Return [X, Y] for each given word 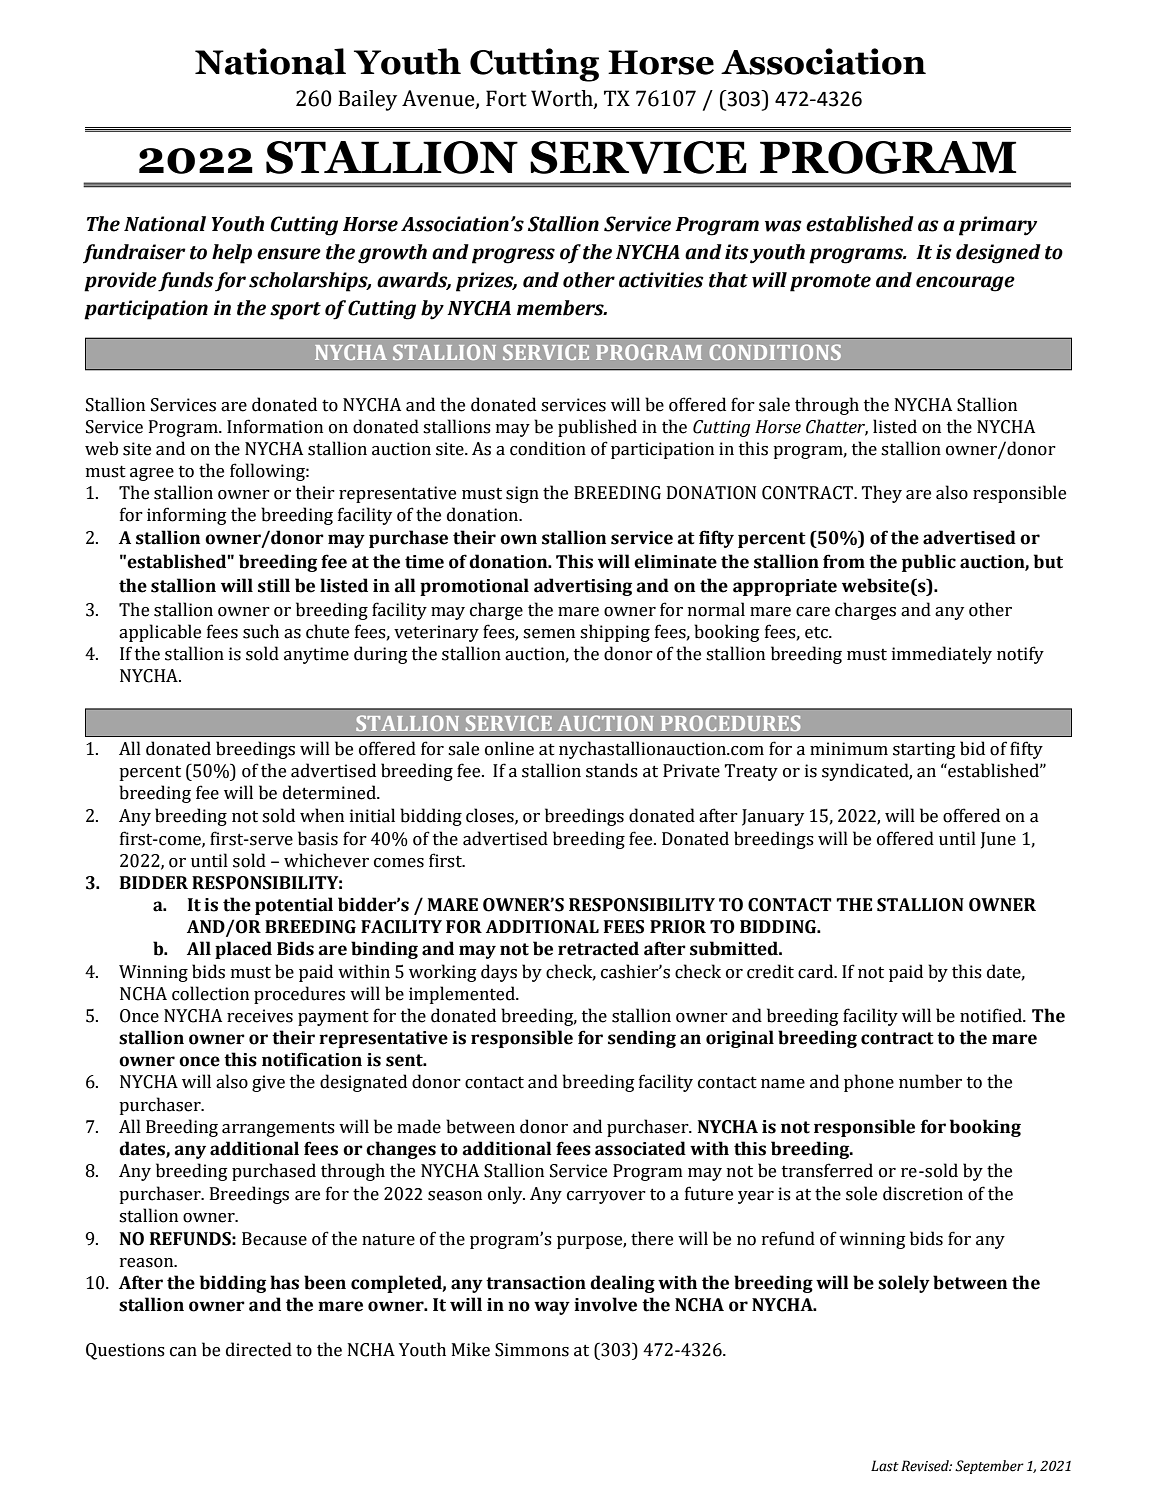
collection [210, 993]
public [929, 563]
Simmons [532, 1350]
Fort [506, 98]
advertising [583, 587]
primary [998, 226]
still [274, 585]
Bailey [367, 100]
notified [992, 1015]
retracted [598, 948]
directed [259, 1349]
